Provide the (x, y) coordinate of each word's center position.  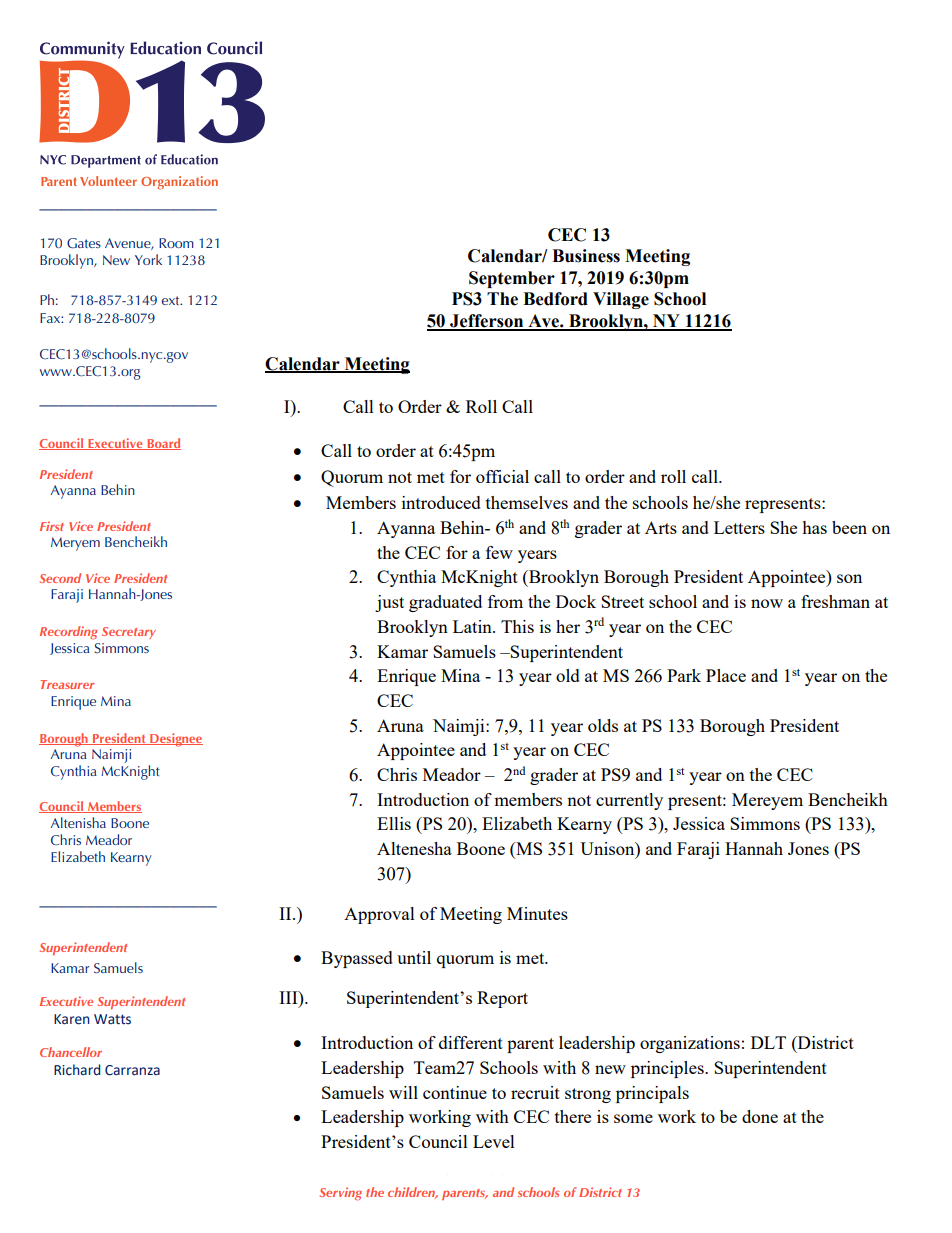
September (512, 279)
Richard (77, 1070)
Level (494, 1141)
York (148, 259)
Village (621, 300)
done (760, 1116)
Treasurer (67, 684)
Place (726, 675)
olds (603, 725)
